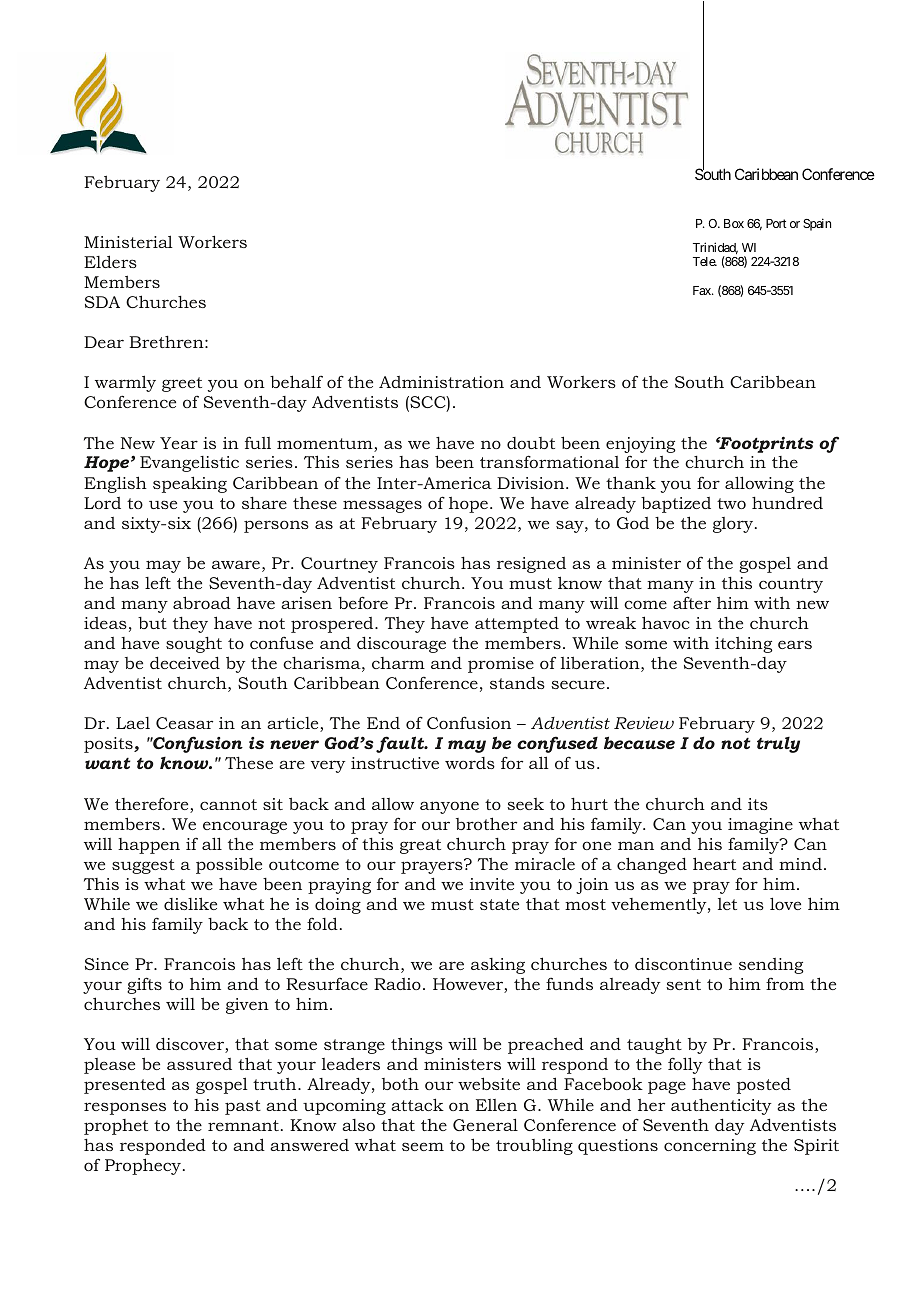 The height and width of the screenshot is (1308, 924). Describe the element at coordinates (189, 464) in the screenshot. I see `Evangelistic` at that location.
